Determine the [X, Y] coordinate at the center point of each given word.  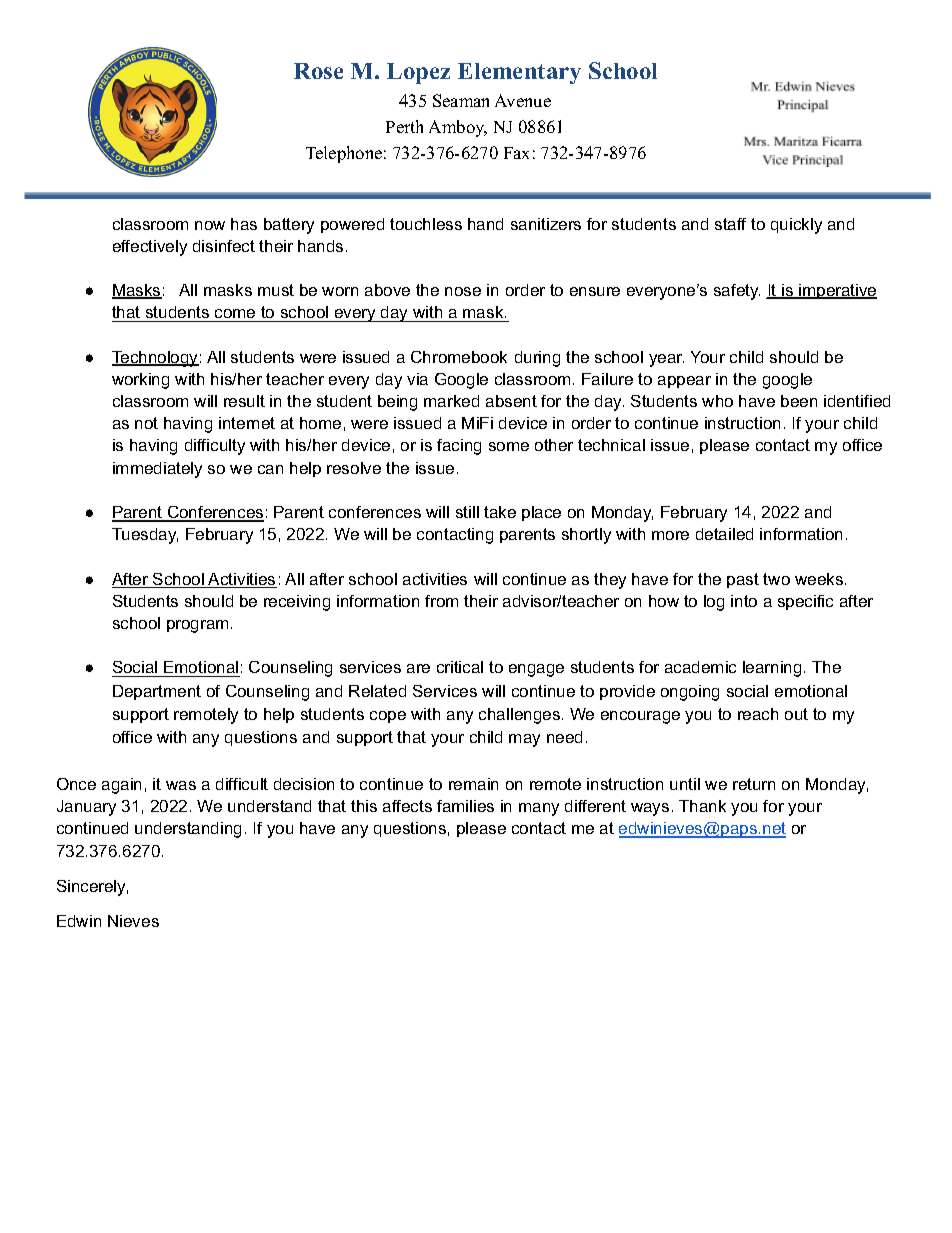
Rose [318, 71]
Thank [702, 806]
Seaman [461, 100]
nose [463, 291]
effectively [150, 248]
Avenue [523, 100]
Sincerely [92, 888]
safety [737, 292]
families [465, 806]
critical [460, 667]
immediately [157, 470]
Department [157, 692]
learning [772, 669]
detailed [724, 534]
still [467, 512]
